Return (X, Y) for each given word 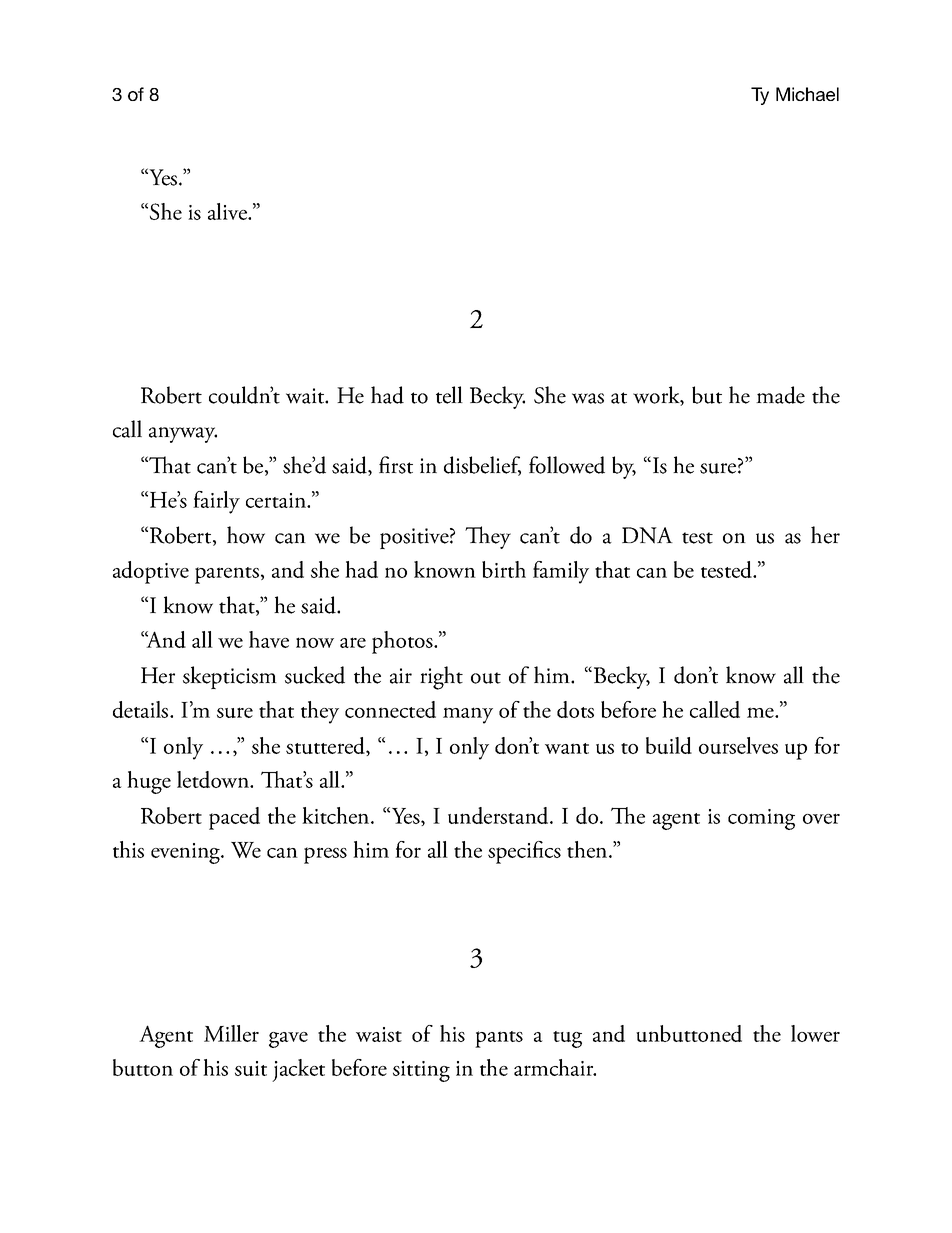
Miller (231, 1033)
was (588, 398)
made (780, 395)
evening (187, 853)
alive (228, 211)
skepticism (230, 677)
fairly (216, 502)
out (486, 678)
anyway (183, 435)
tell (449, 395)
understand (499, 815)
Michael (807, 94)
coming (761, 819)
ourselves (738, 745)
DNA (647, 535)
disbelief (482, 466)
